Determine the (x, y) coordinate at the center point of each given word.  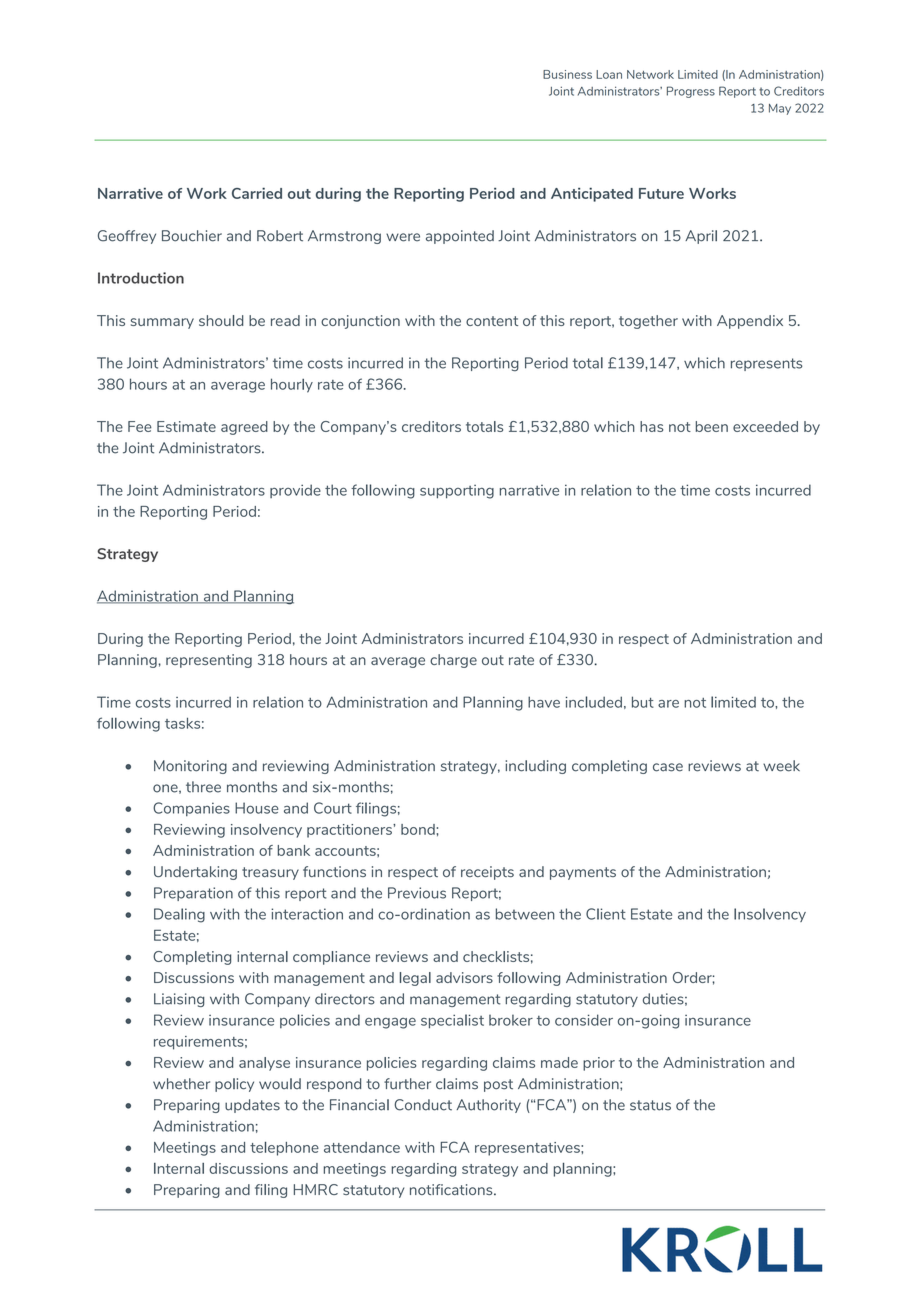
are (668, 704)
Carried (257, 193)
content (492, 321)
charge (453, 661)
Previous (417, 893)
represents (767, 364)
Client (606, 914)
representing (209, 661)
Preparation (193, 894)
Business (567, 74)
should (221, 320)
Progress (691, 92)
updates (252, 1106)
